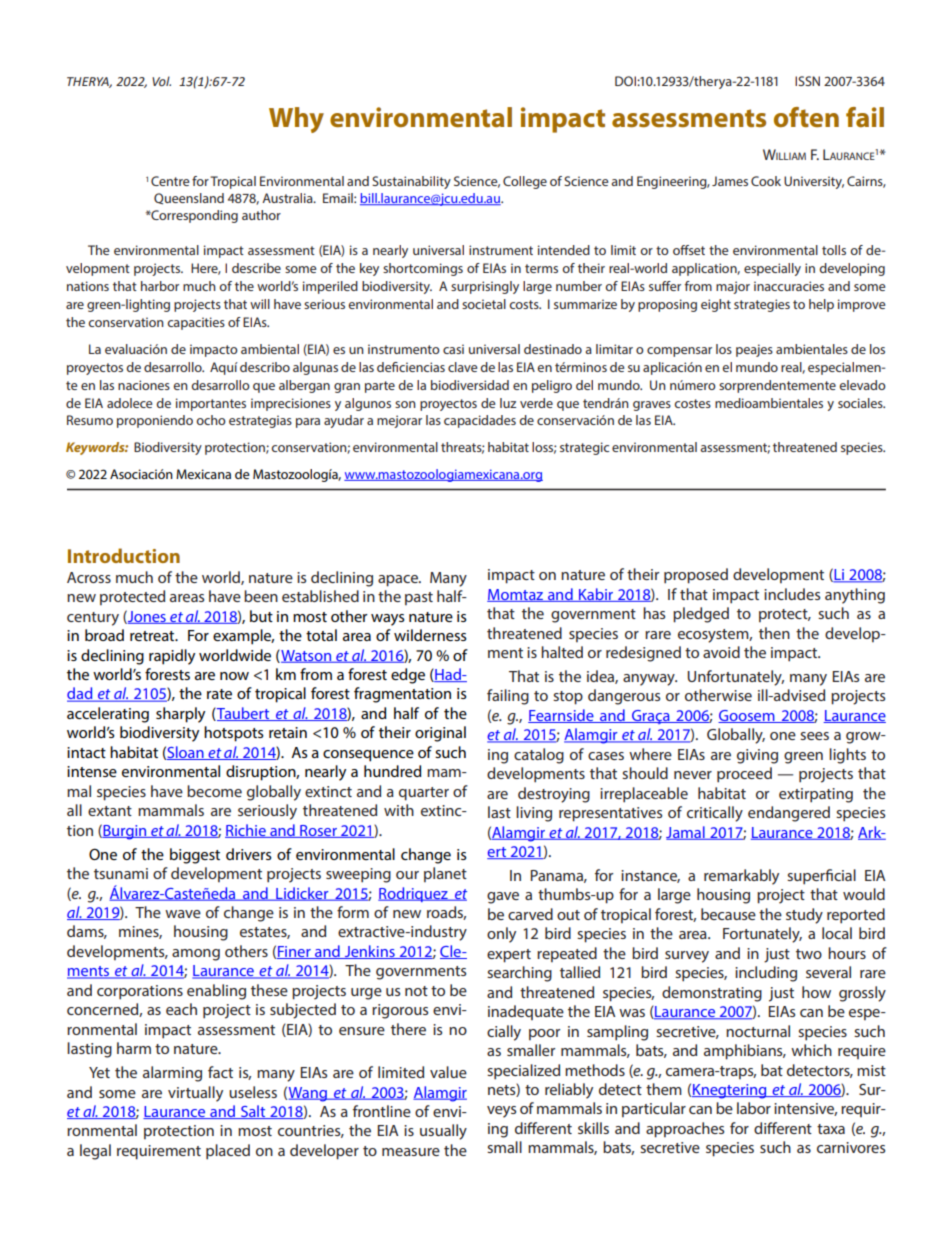 The width and height of the document is (952, 1233). Describe the element at coordinates (525, 182) in the document. I see `College` at that location.
